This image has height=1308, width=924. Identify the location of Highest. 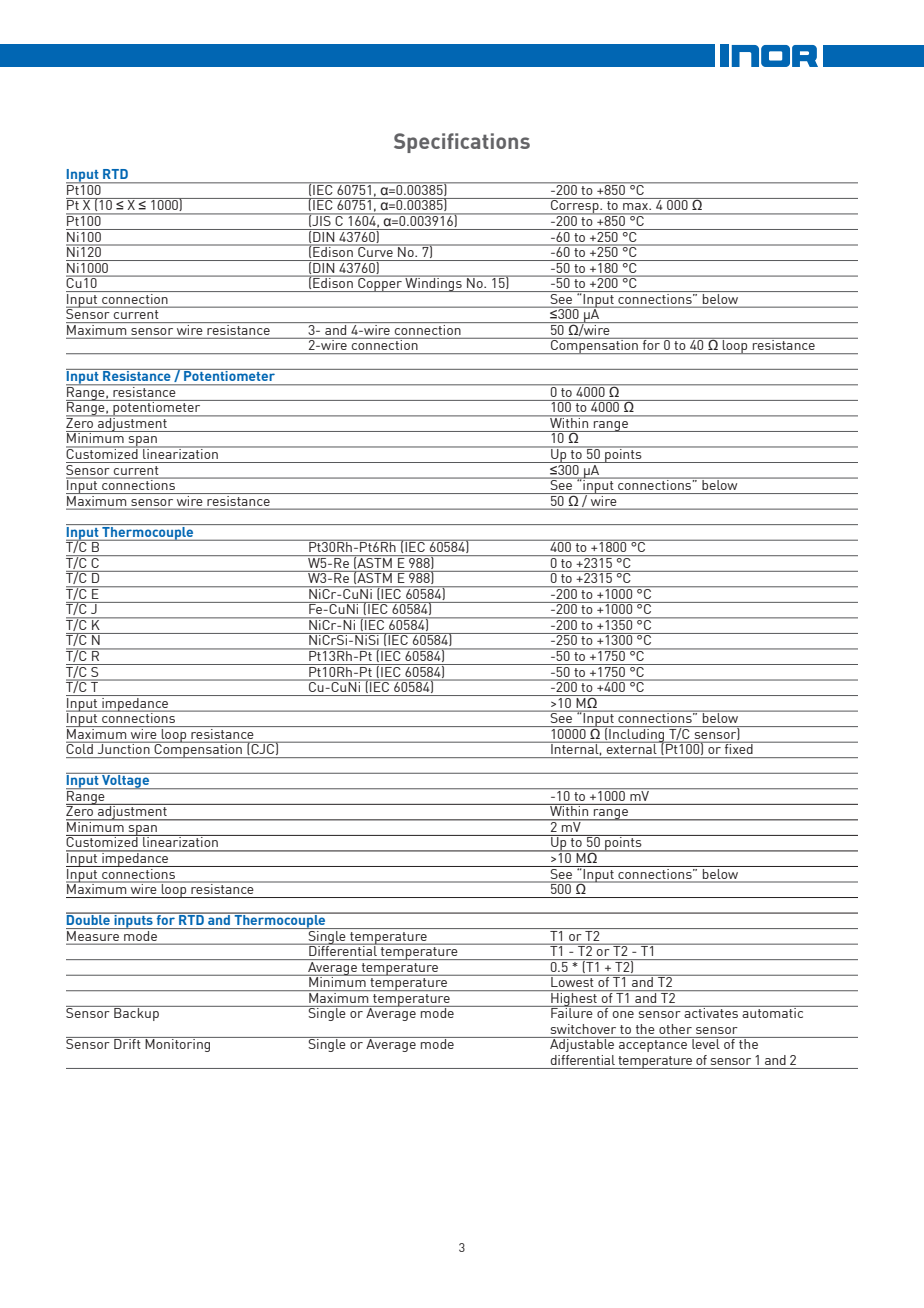
(574, 998).
